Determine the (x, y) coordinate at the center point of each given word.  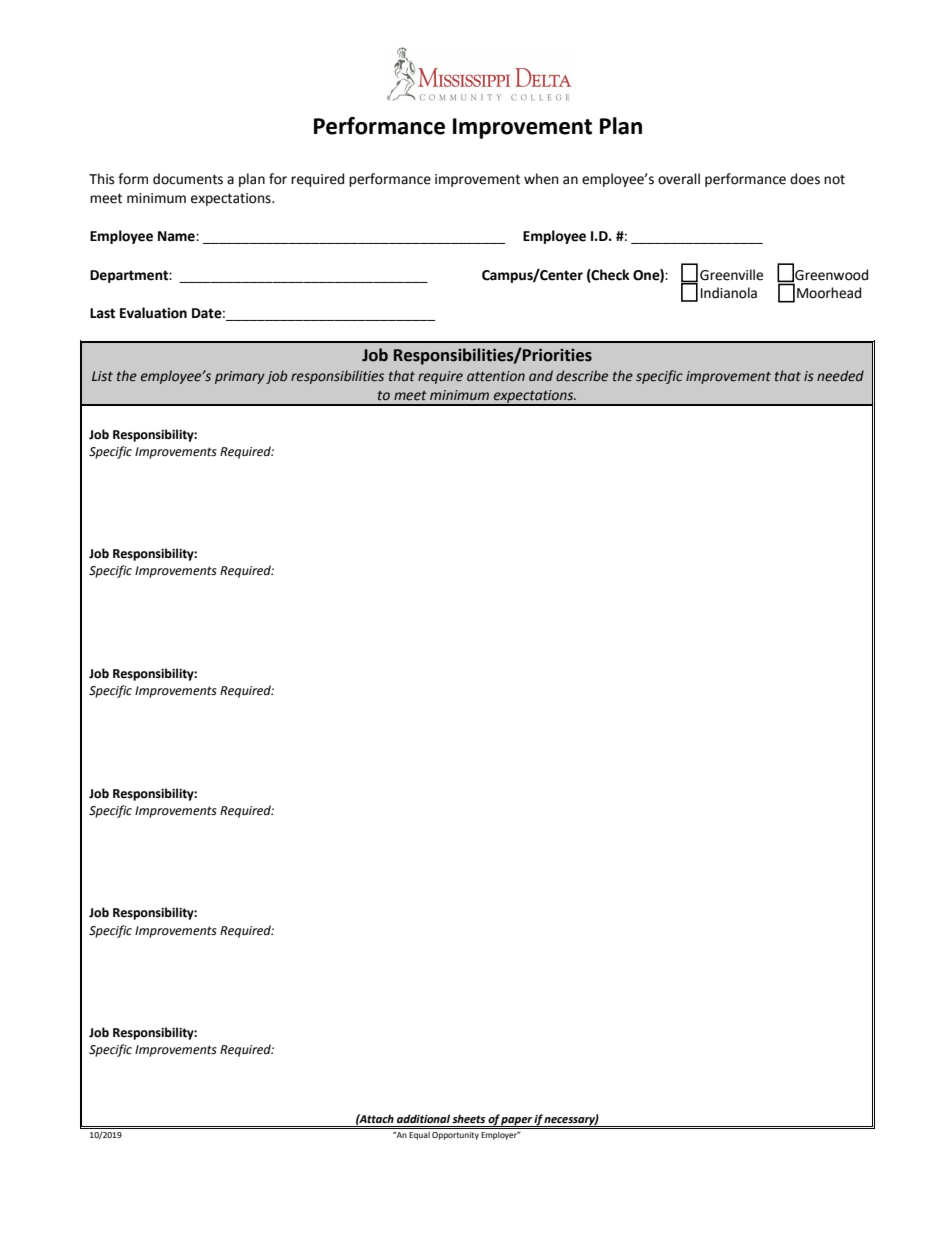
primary (240, 377)
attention (496, 376)
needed (840, 376)
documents (188, 179)
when (541, 179)
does (805, 179)
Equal (419, 1136)
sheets (468, 1118)
